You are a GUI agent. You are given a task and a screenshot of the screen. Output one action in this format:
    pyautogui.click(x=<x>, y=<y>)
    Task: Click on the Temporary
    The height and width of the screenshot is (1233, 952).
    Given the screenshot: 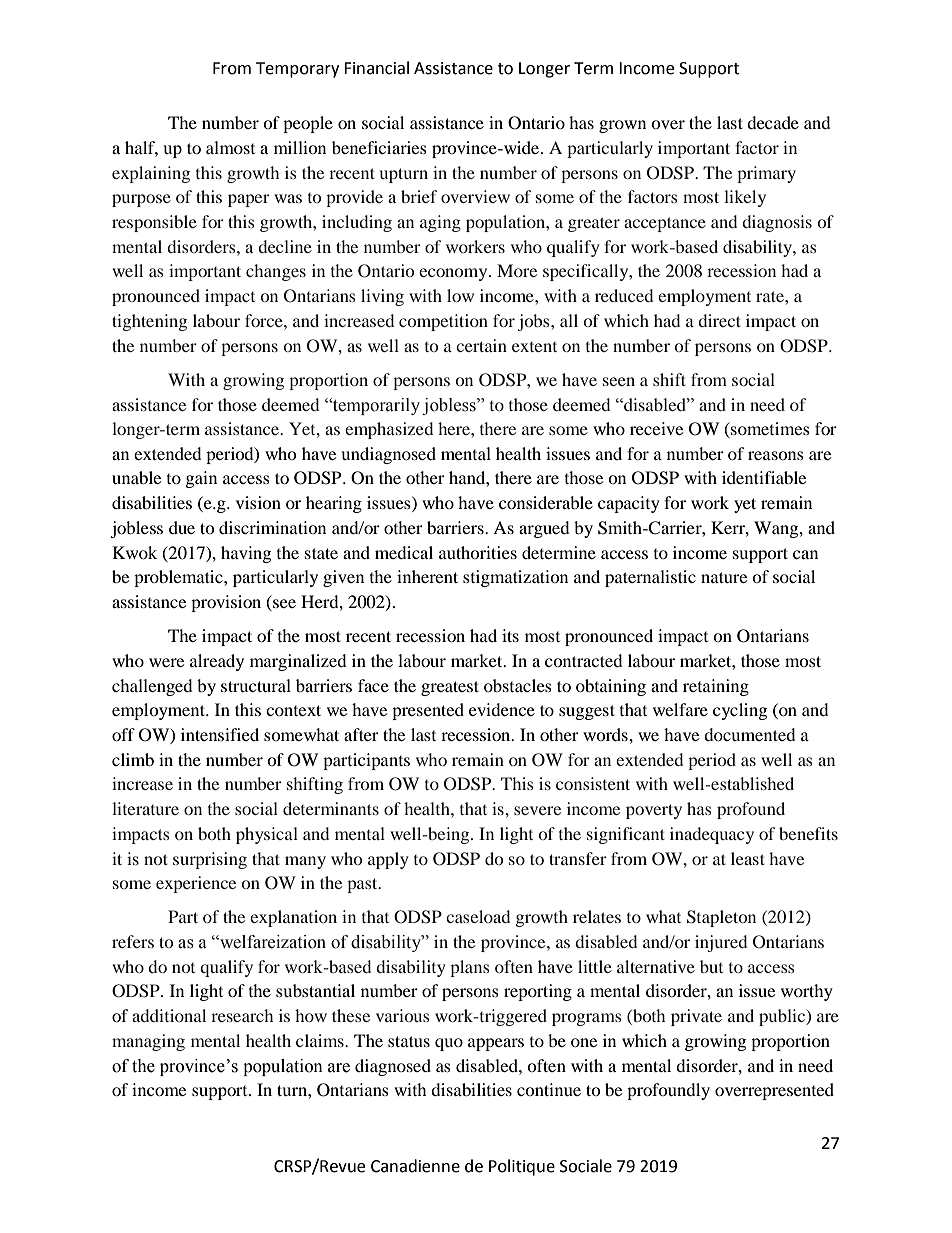 What is the action you would take?
    pyautogui.click(x=297, y=70)
